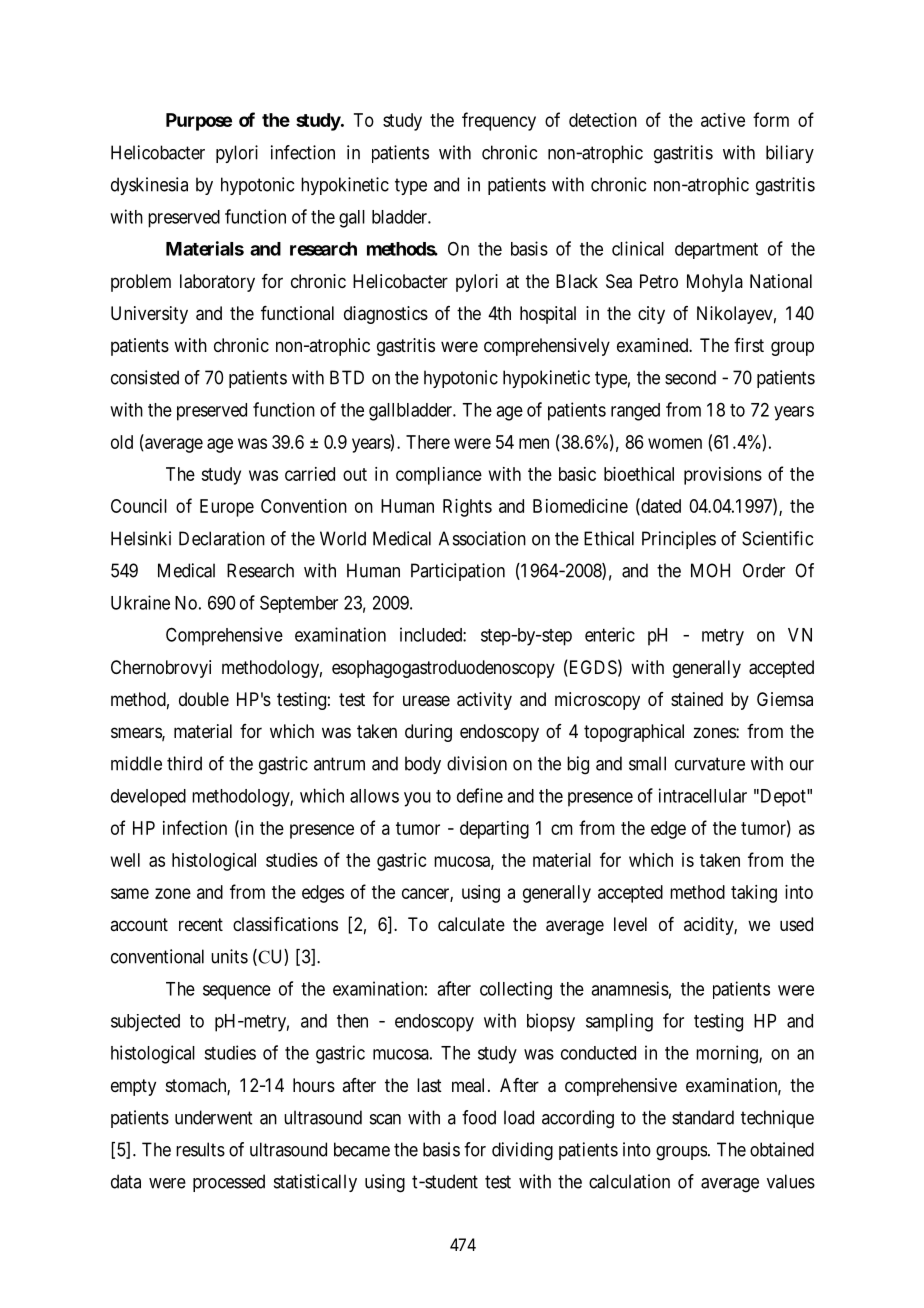 Image resolution: width=924 pixels, height=1308 pixels. Describe the element at coordinates (690, 377) in the screenshot. I see `second` at that location.
